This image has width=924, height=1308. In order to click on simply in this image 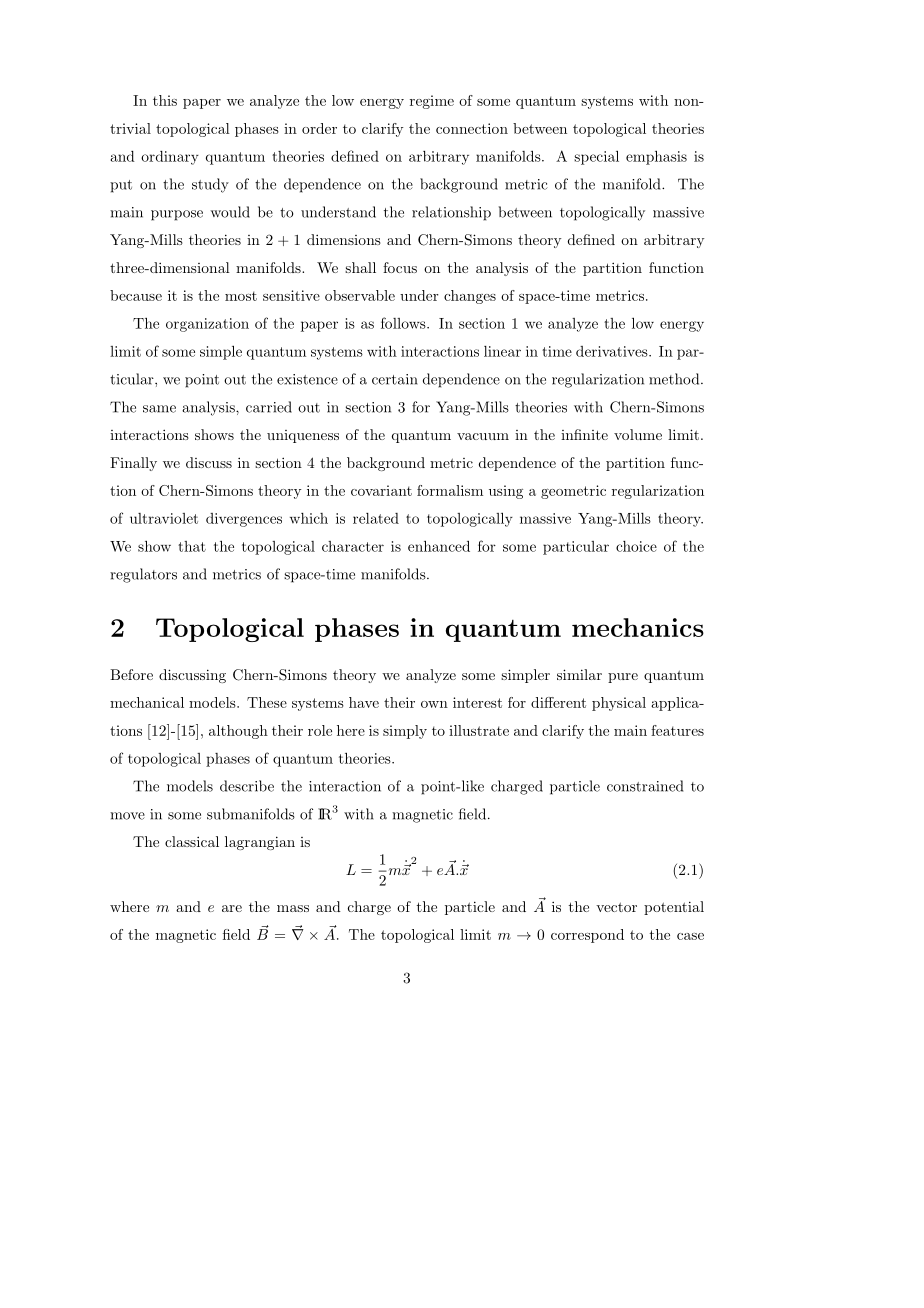, I will do `click(405, 732)`.
